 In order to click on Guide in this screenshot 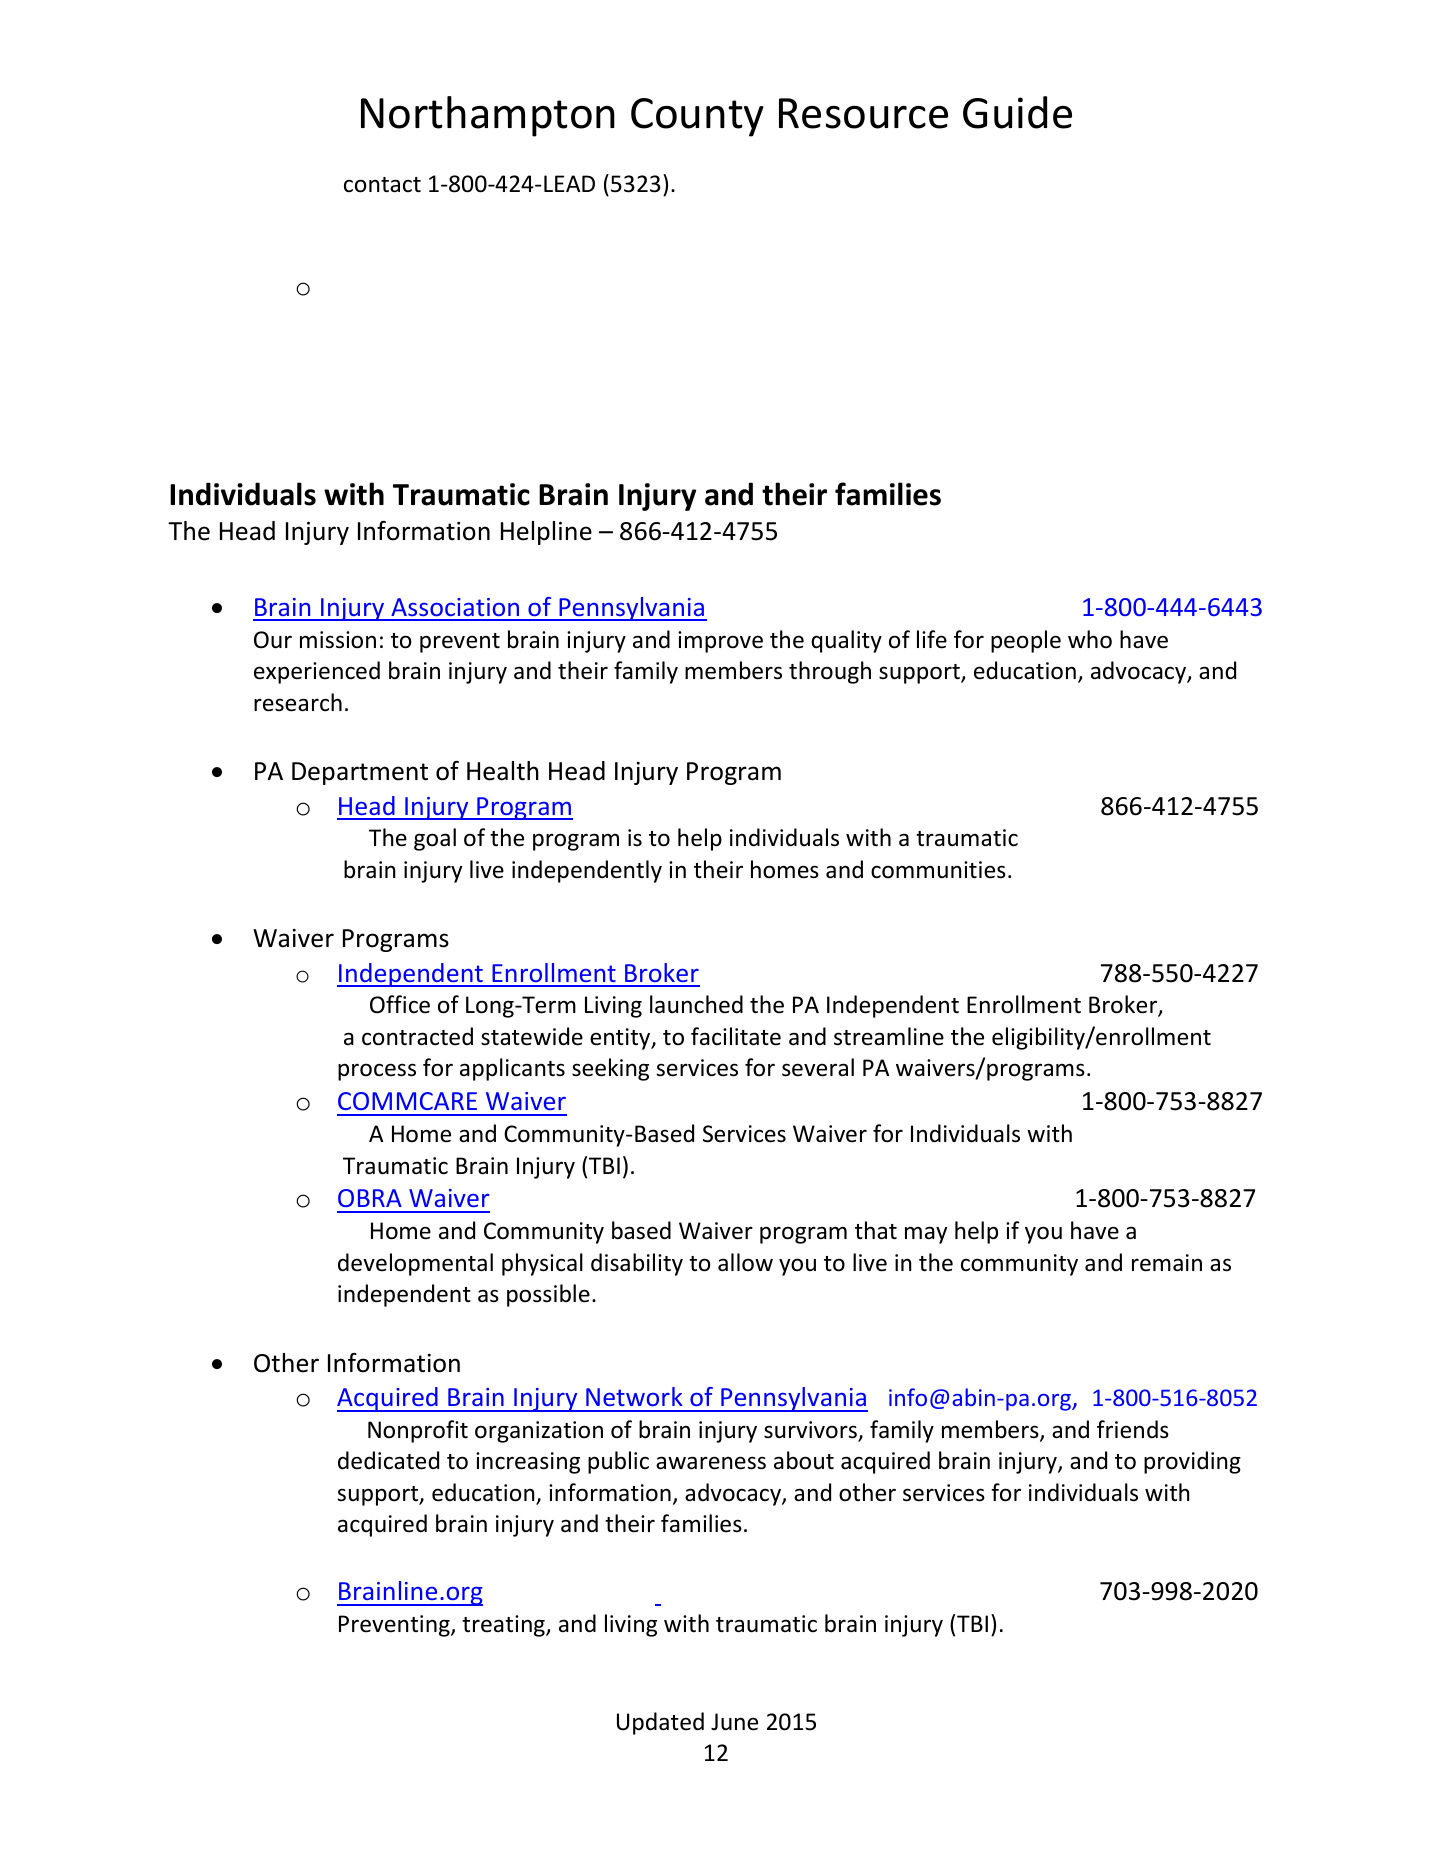, I will do `click(1017, 112)`.
